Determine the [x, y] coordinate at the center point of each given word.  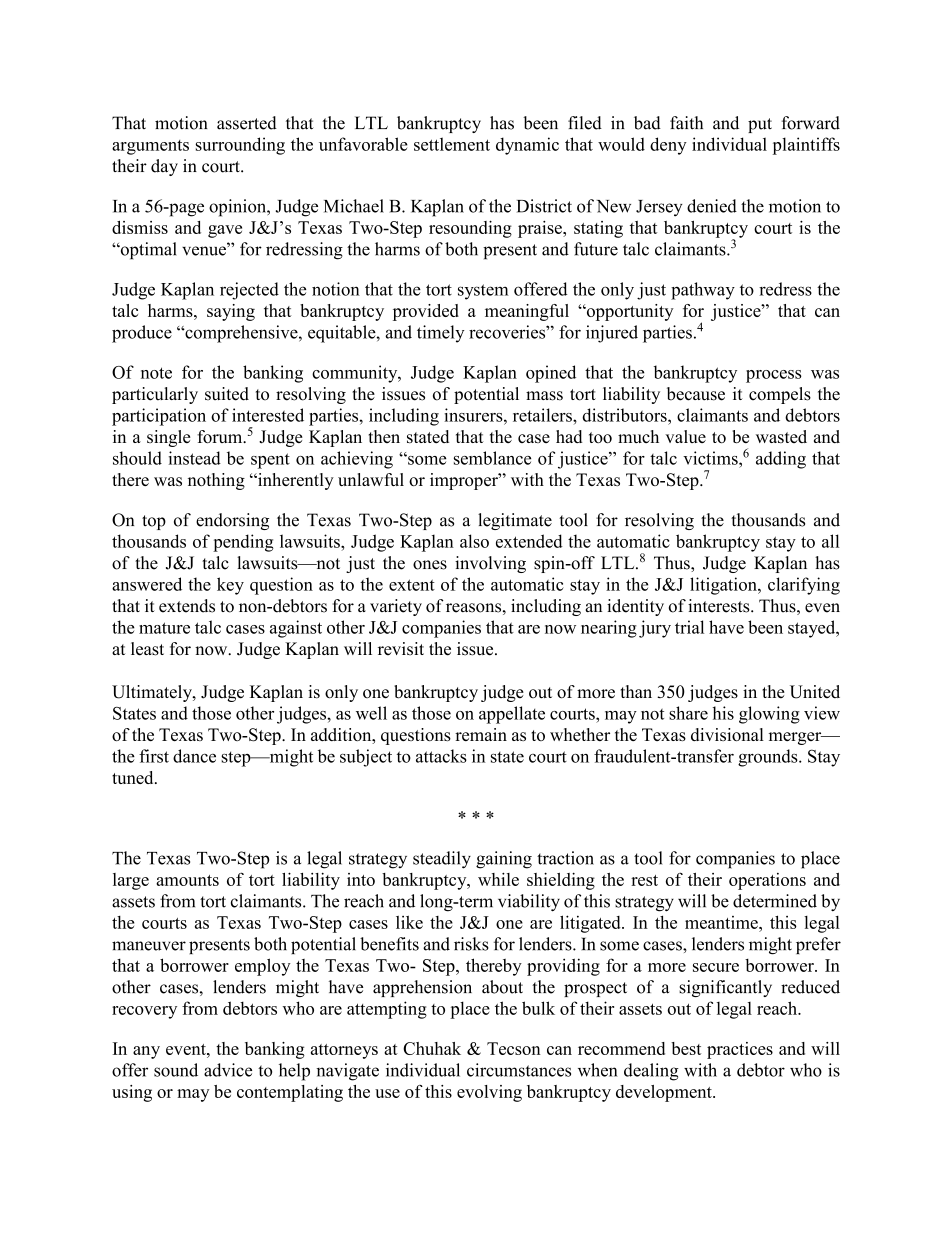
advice [228, 1070]
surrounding [240, 146]
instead [195, 458]
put [760, 125]
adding [781, 460]
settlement [452, 144]
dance [194, 756]
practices [740, 1050]
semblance [492, 458]
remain [481, 734]
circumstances [519, 1070]
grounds [769, 758]
